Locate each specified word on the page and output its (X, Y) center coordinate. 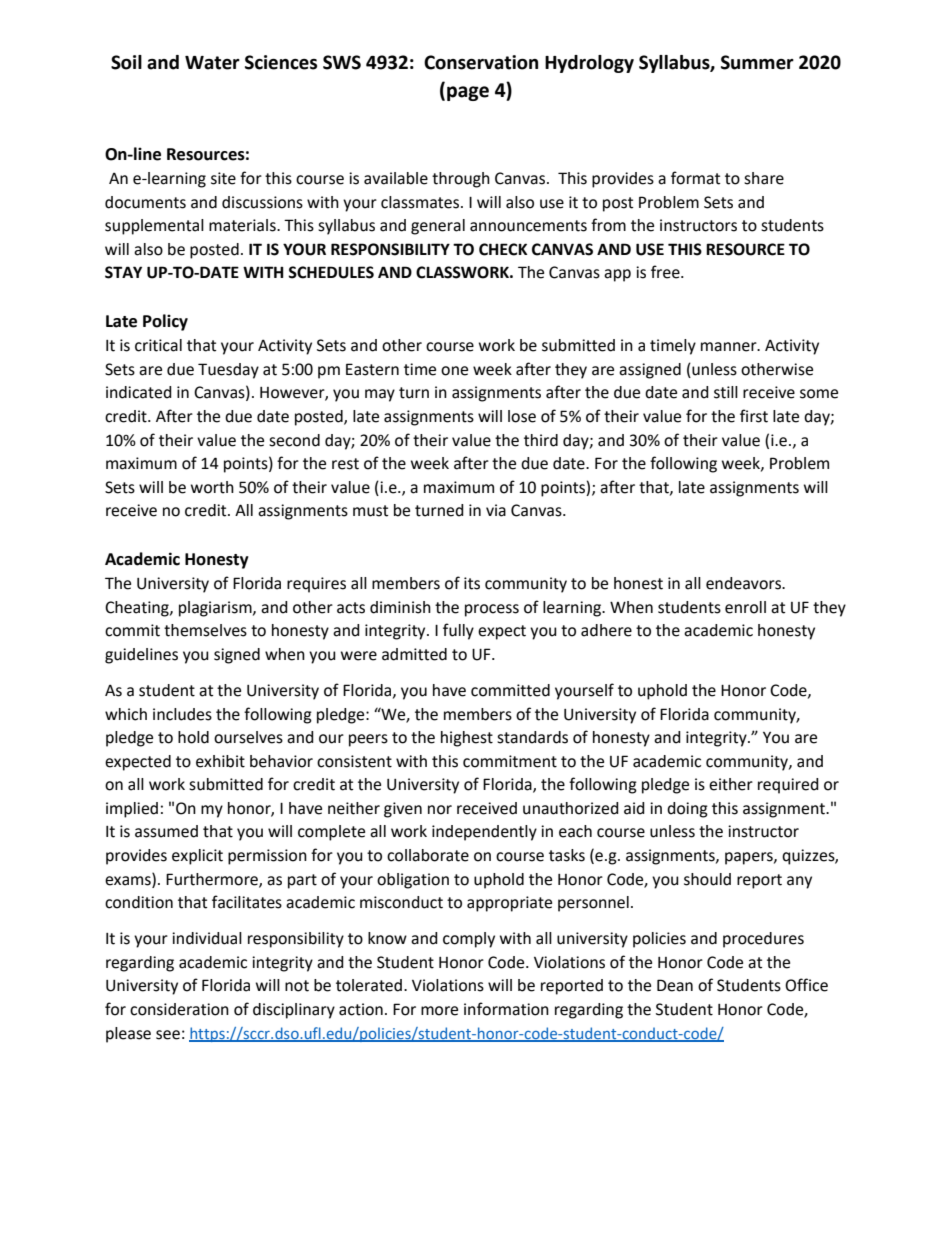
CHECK (503, 249)
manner (730, 347)
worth (212, 487)
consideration (179, 1009)
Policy (165, 322)
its (472, 583)
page (468, 93)
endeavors (745, 583)
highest (467, 739)
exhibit (220, 761)
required (788, 786)
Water (212, 63)
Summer (757, 62)
